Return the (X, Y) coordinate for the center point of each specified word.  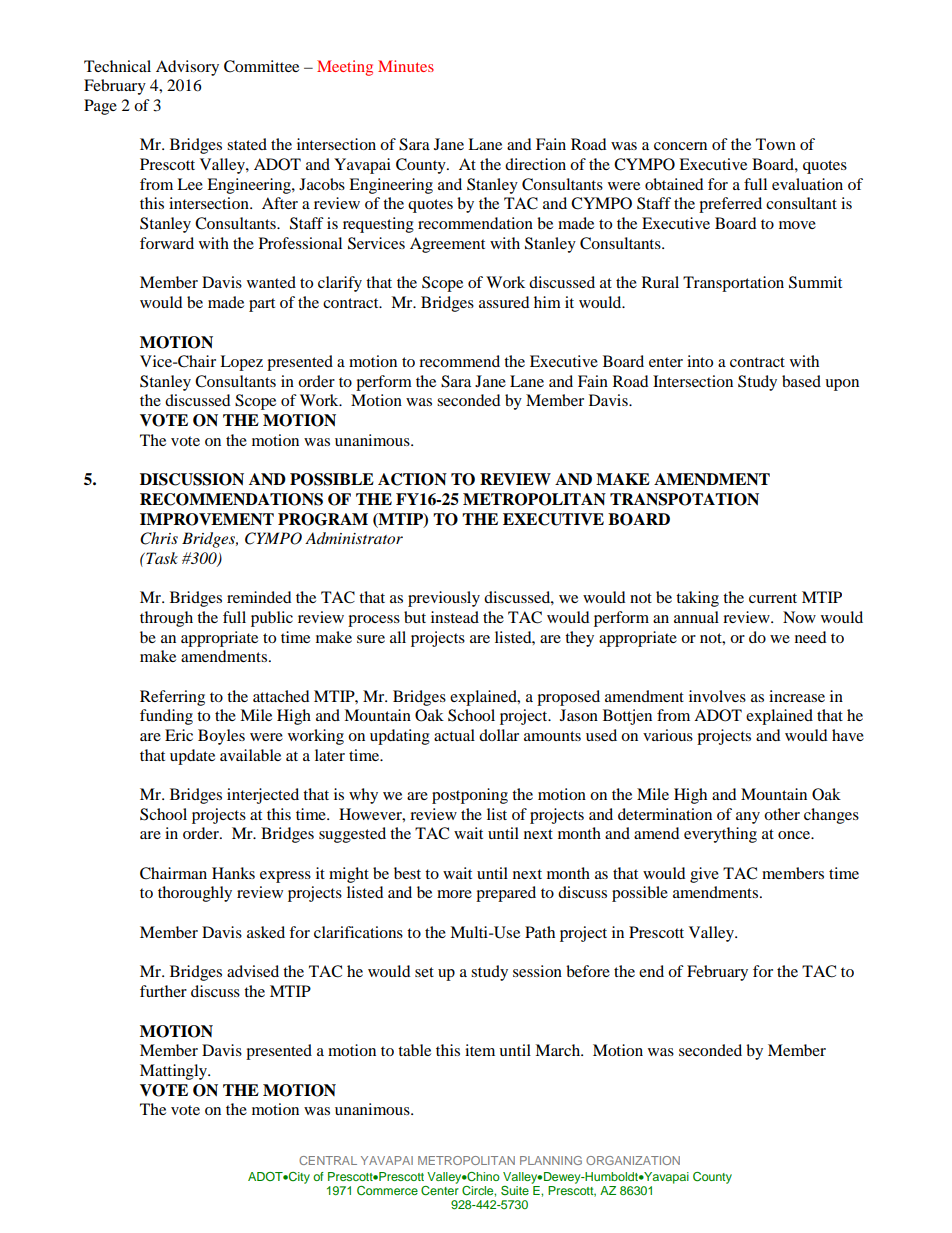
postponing (470, 796)
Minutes (406, 66)
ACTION (412, 479)
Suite (515, 1190)
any (748, 818)
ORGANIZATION (633, 1160)
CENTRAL (328, 1160)
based (801, 381)
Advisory (187, 68)
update (192, 757)
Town (776, 144)
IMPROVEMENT (207, 519)
